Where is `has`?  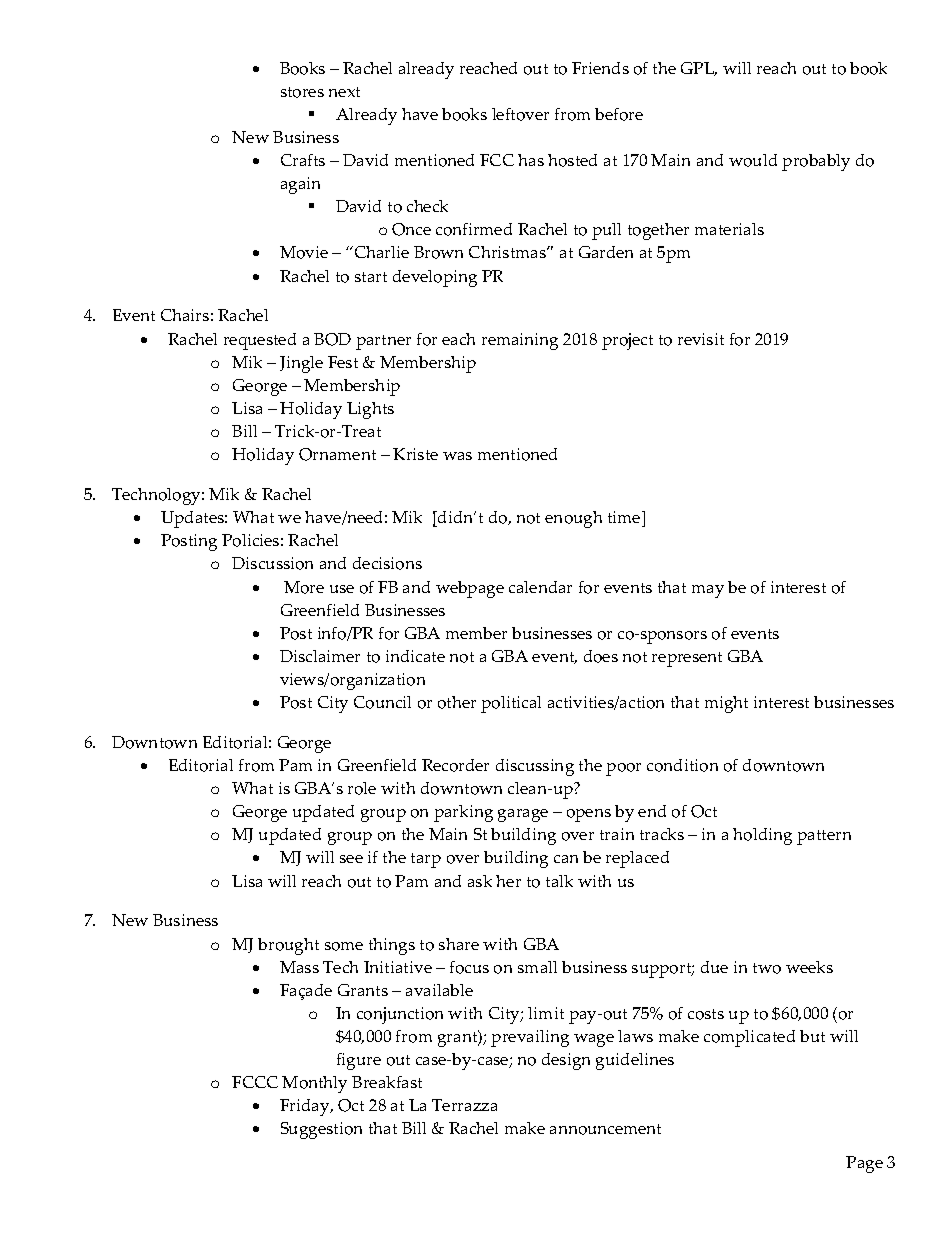
has is located at coordinates (531, 160).
